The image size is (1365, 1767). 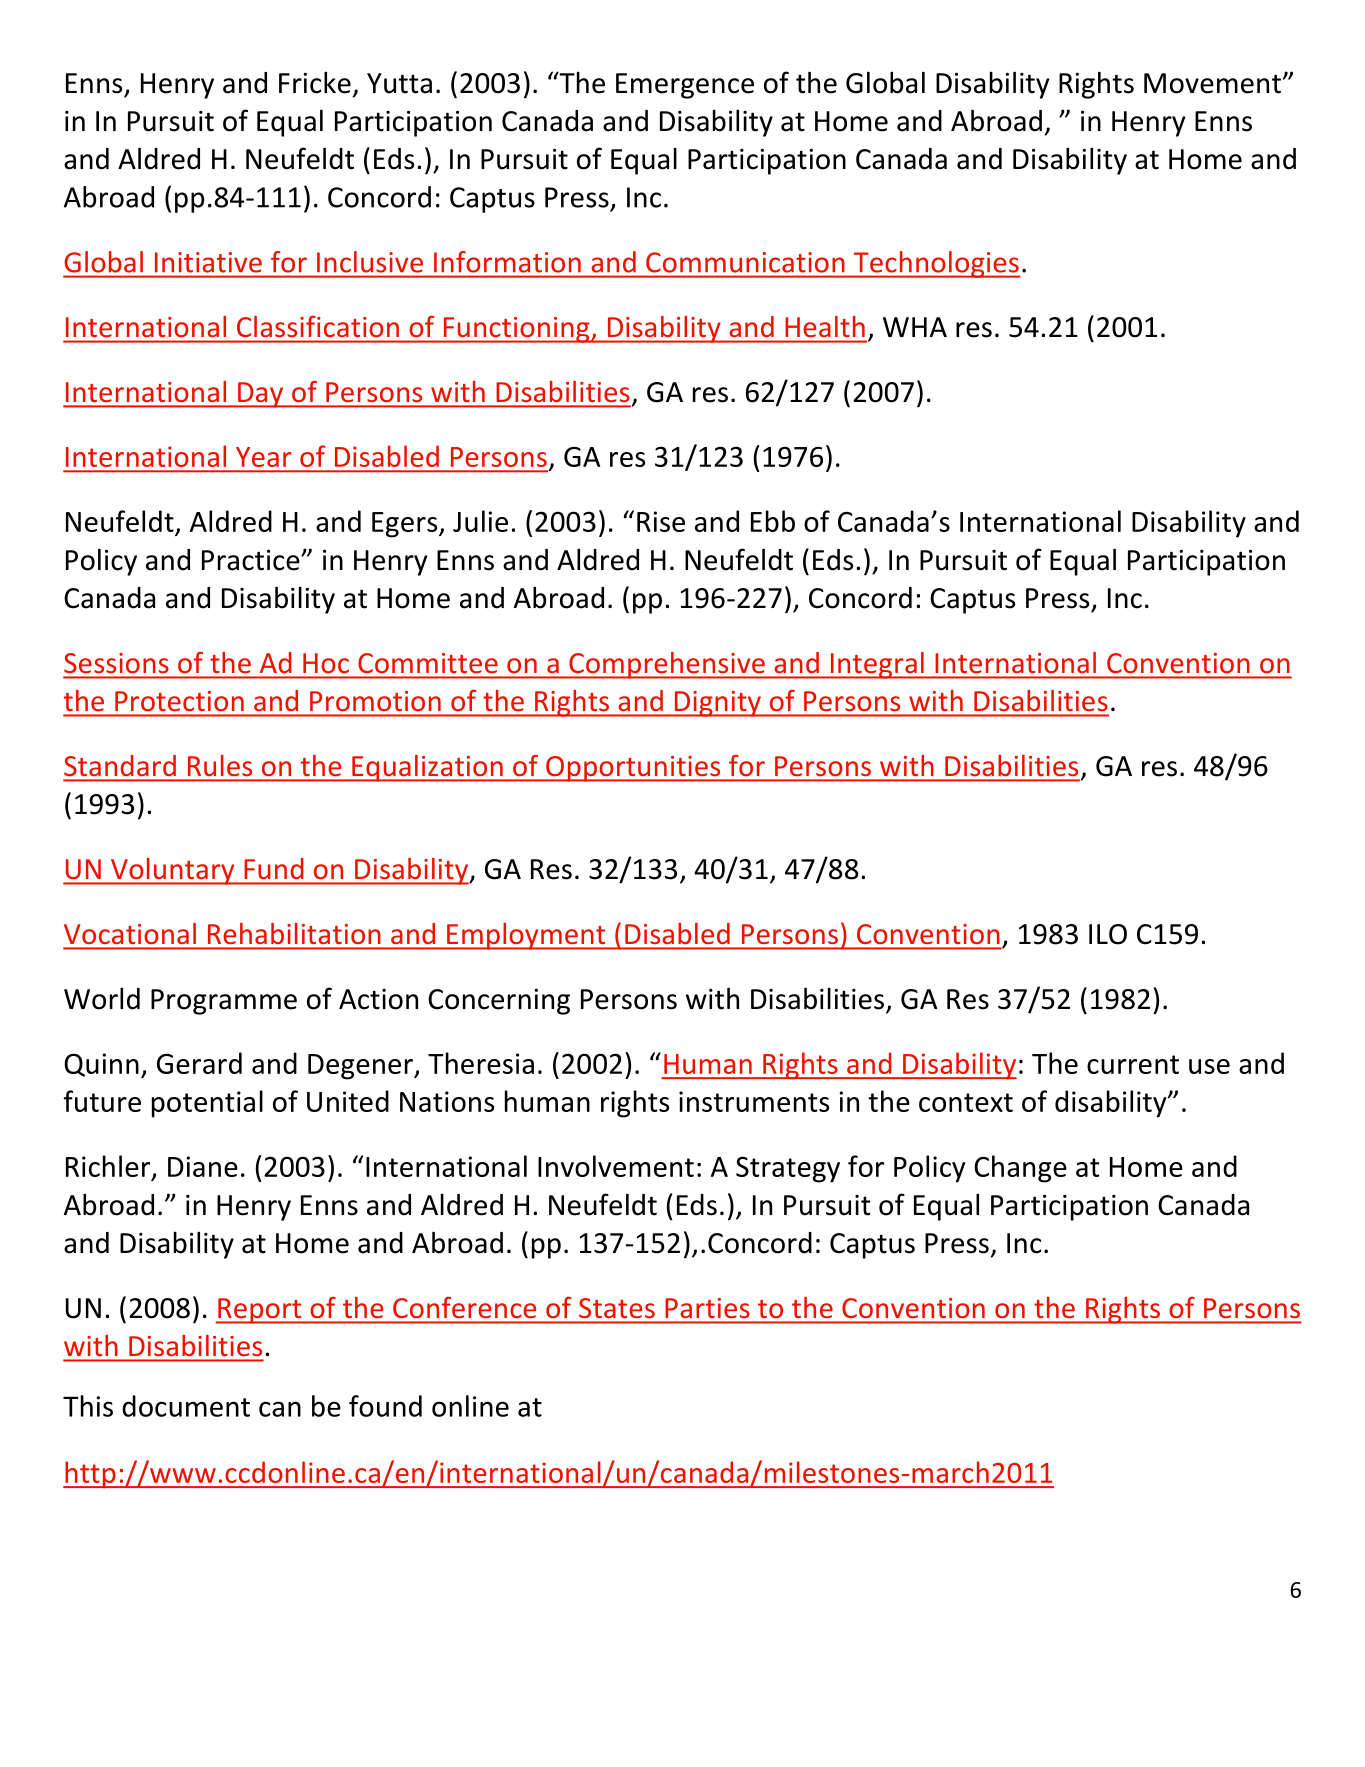 What do you see at coordinates (685, 86) in the screenshot?
I see `Emergence` at bounding box center [685, 86].
